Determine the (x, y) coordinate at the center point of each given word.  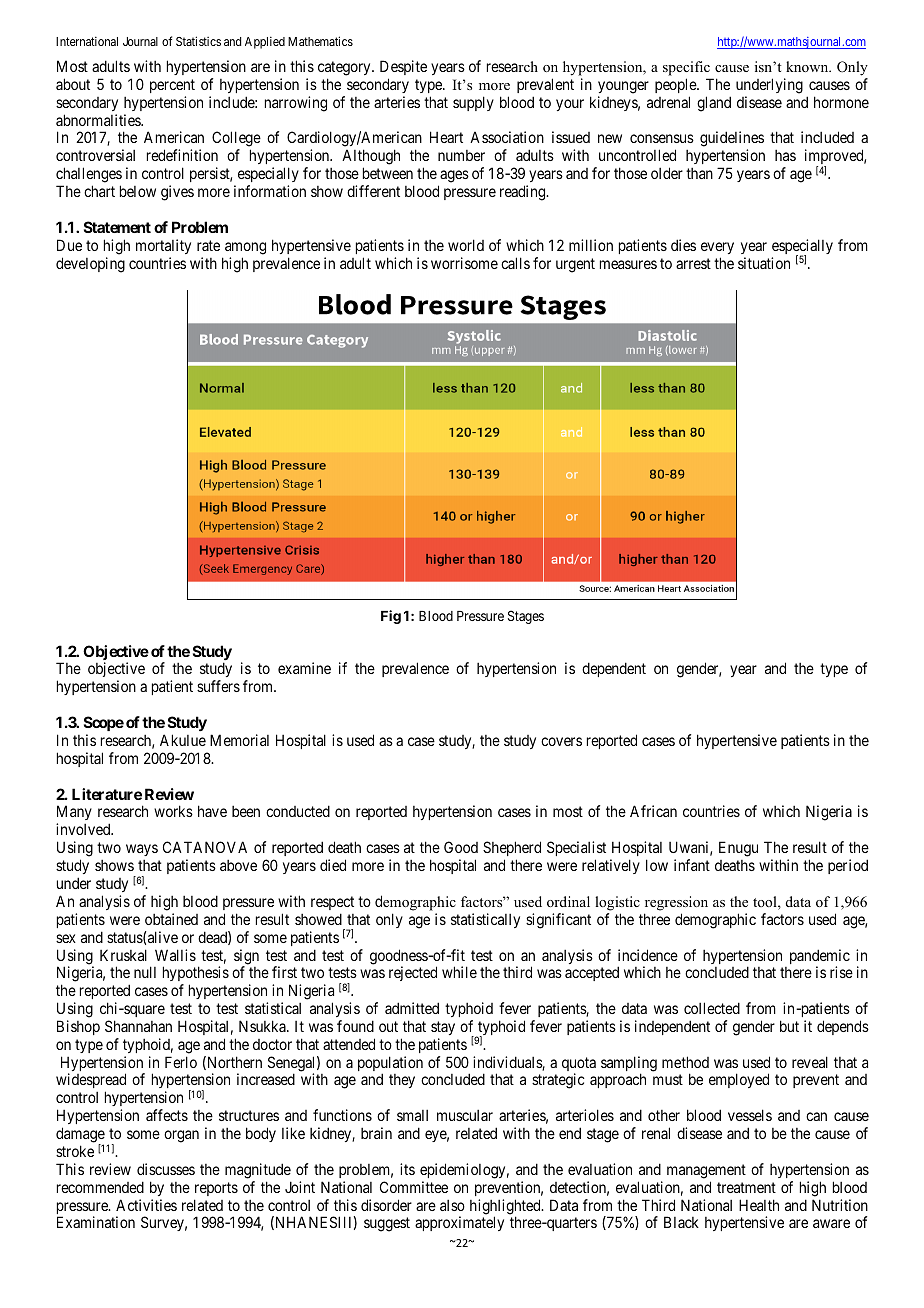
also (452, 1205)
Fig (391, 617)
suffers (218, 686)
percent (172, 86)
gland (714, 104)
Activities (146, 1205)
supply (473, 103)
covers (561, 741)
